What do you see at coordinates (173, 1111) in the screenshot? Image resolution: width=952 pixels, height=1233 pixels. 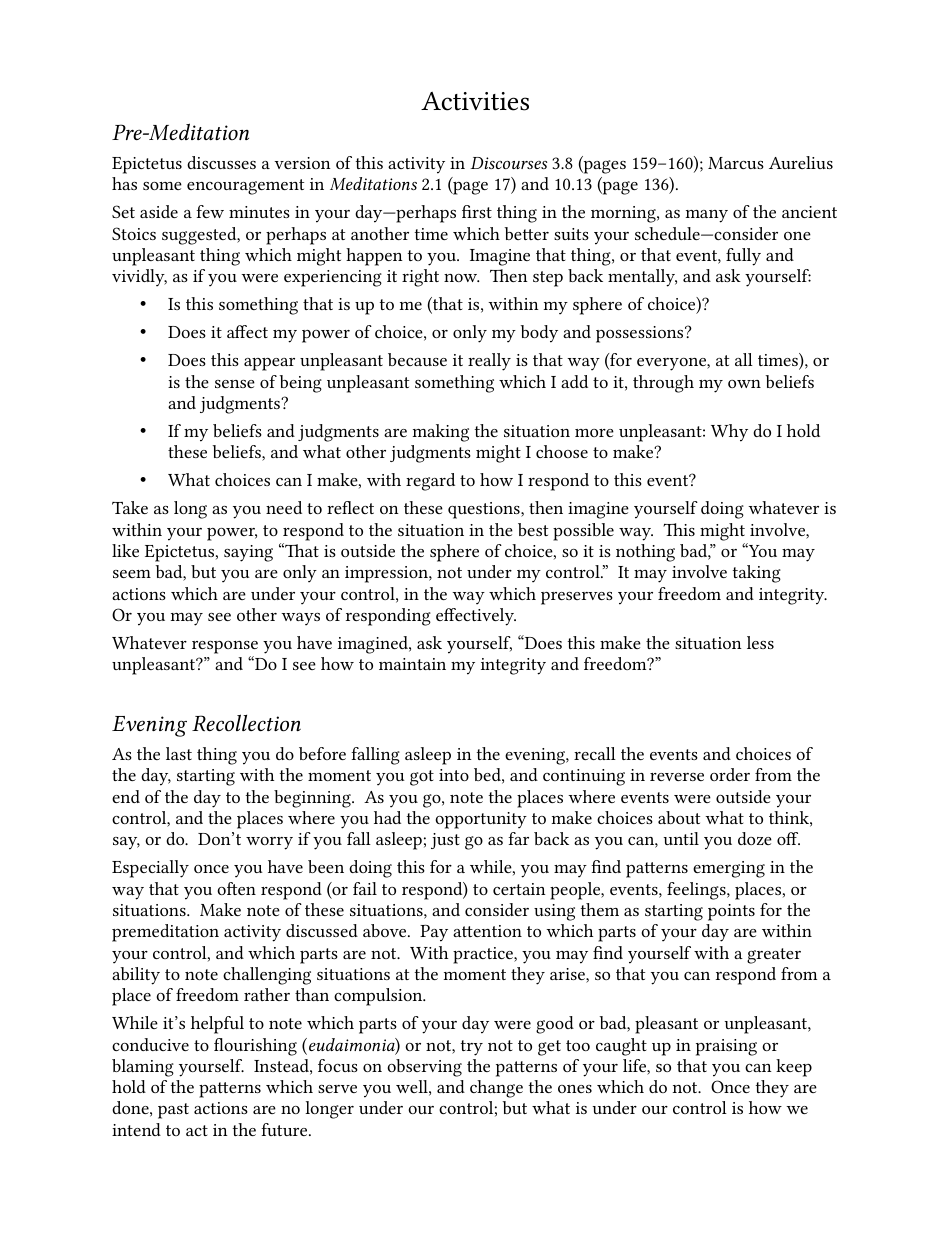 I see `past` at bounding box center [173, 1111].
